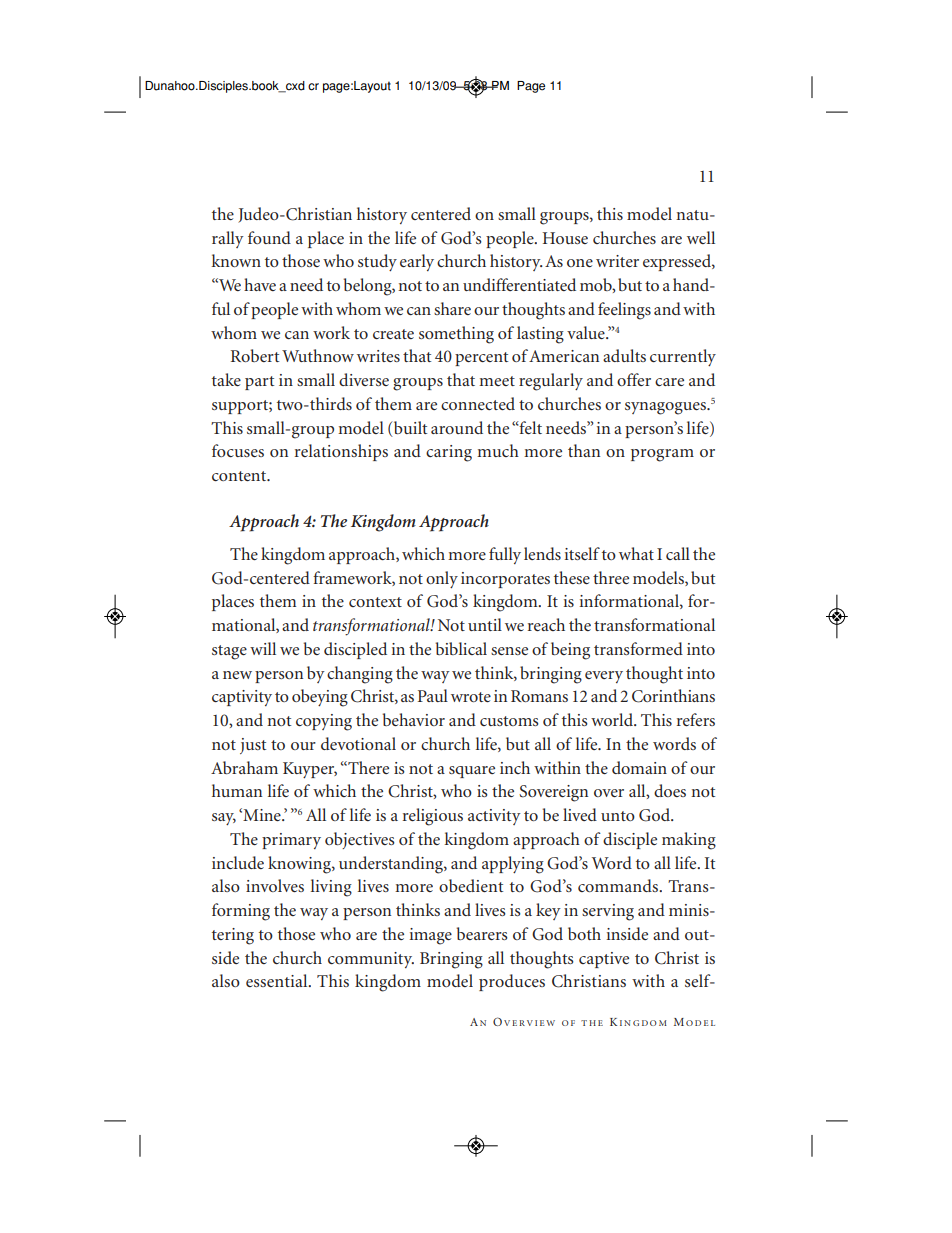  I want to click on program, so click(662, 455).
